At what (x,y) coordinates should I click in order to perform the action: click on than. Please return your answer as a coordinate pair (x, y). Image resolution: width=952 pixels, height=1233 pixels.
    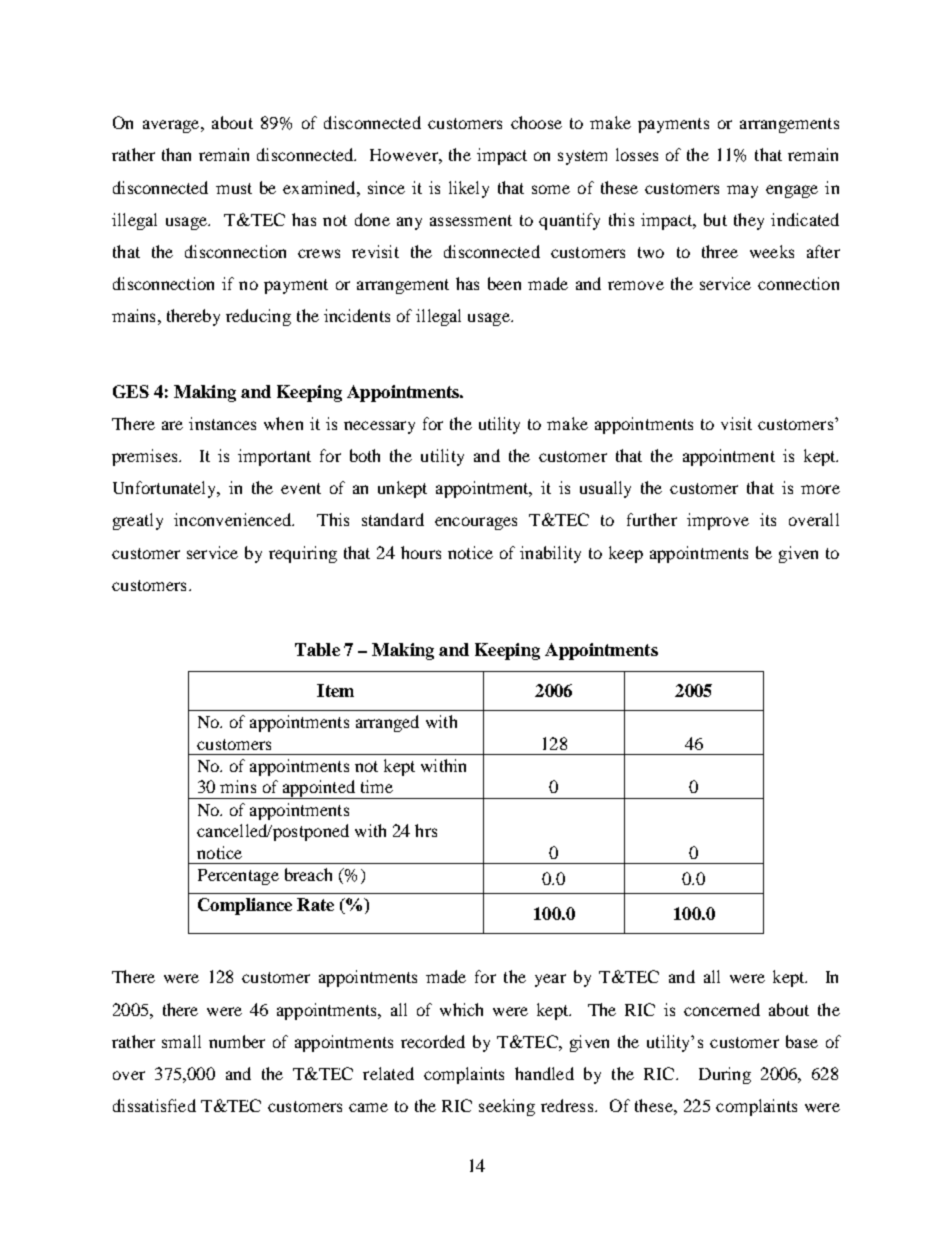
    Looking at the image, I should click on (176, 154).
